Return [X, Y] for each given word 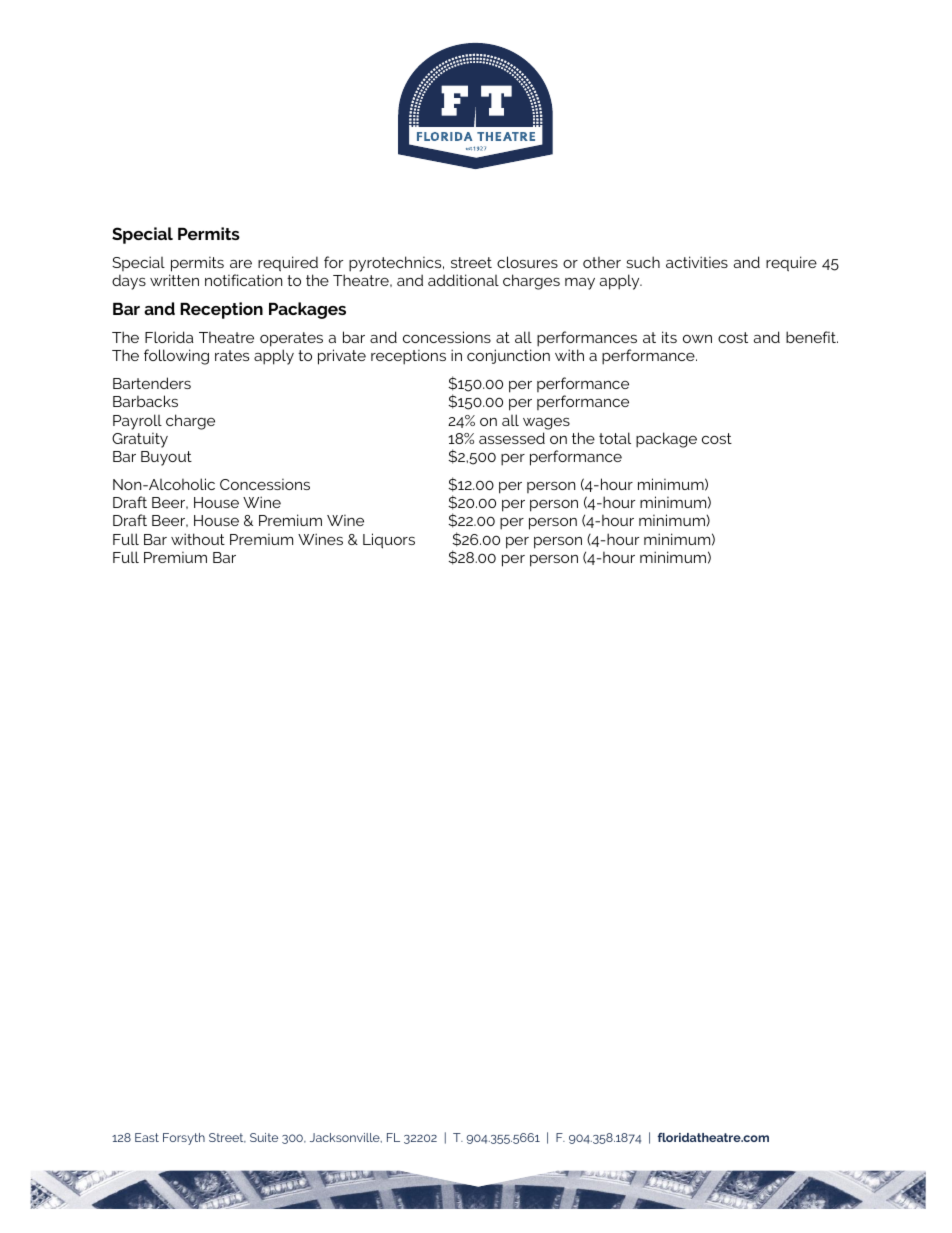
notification [243, 280]
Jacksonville [346, 1138]
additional [463, 280]
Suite [264, 1137]
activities [697, 262]
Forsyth [184, 1139]
